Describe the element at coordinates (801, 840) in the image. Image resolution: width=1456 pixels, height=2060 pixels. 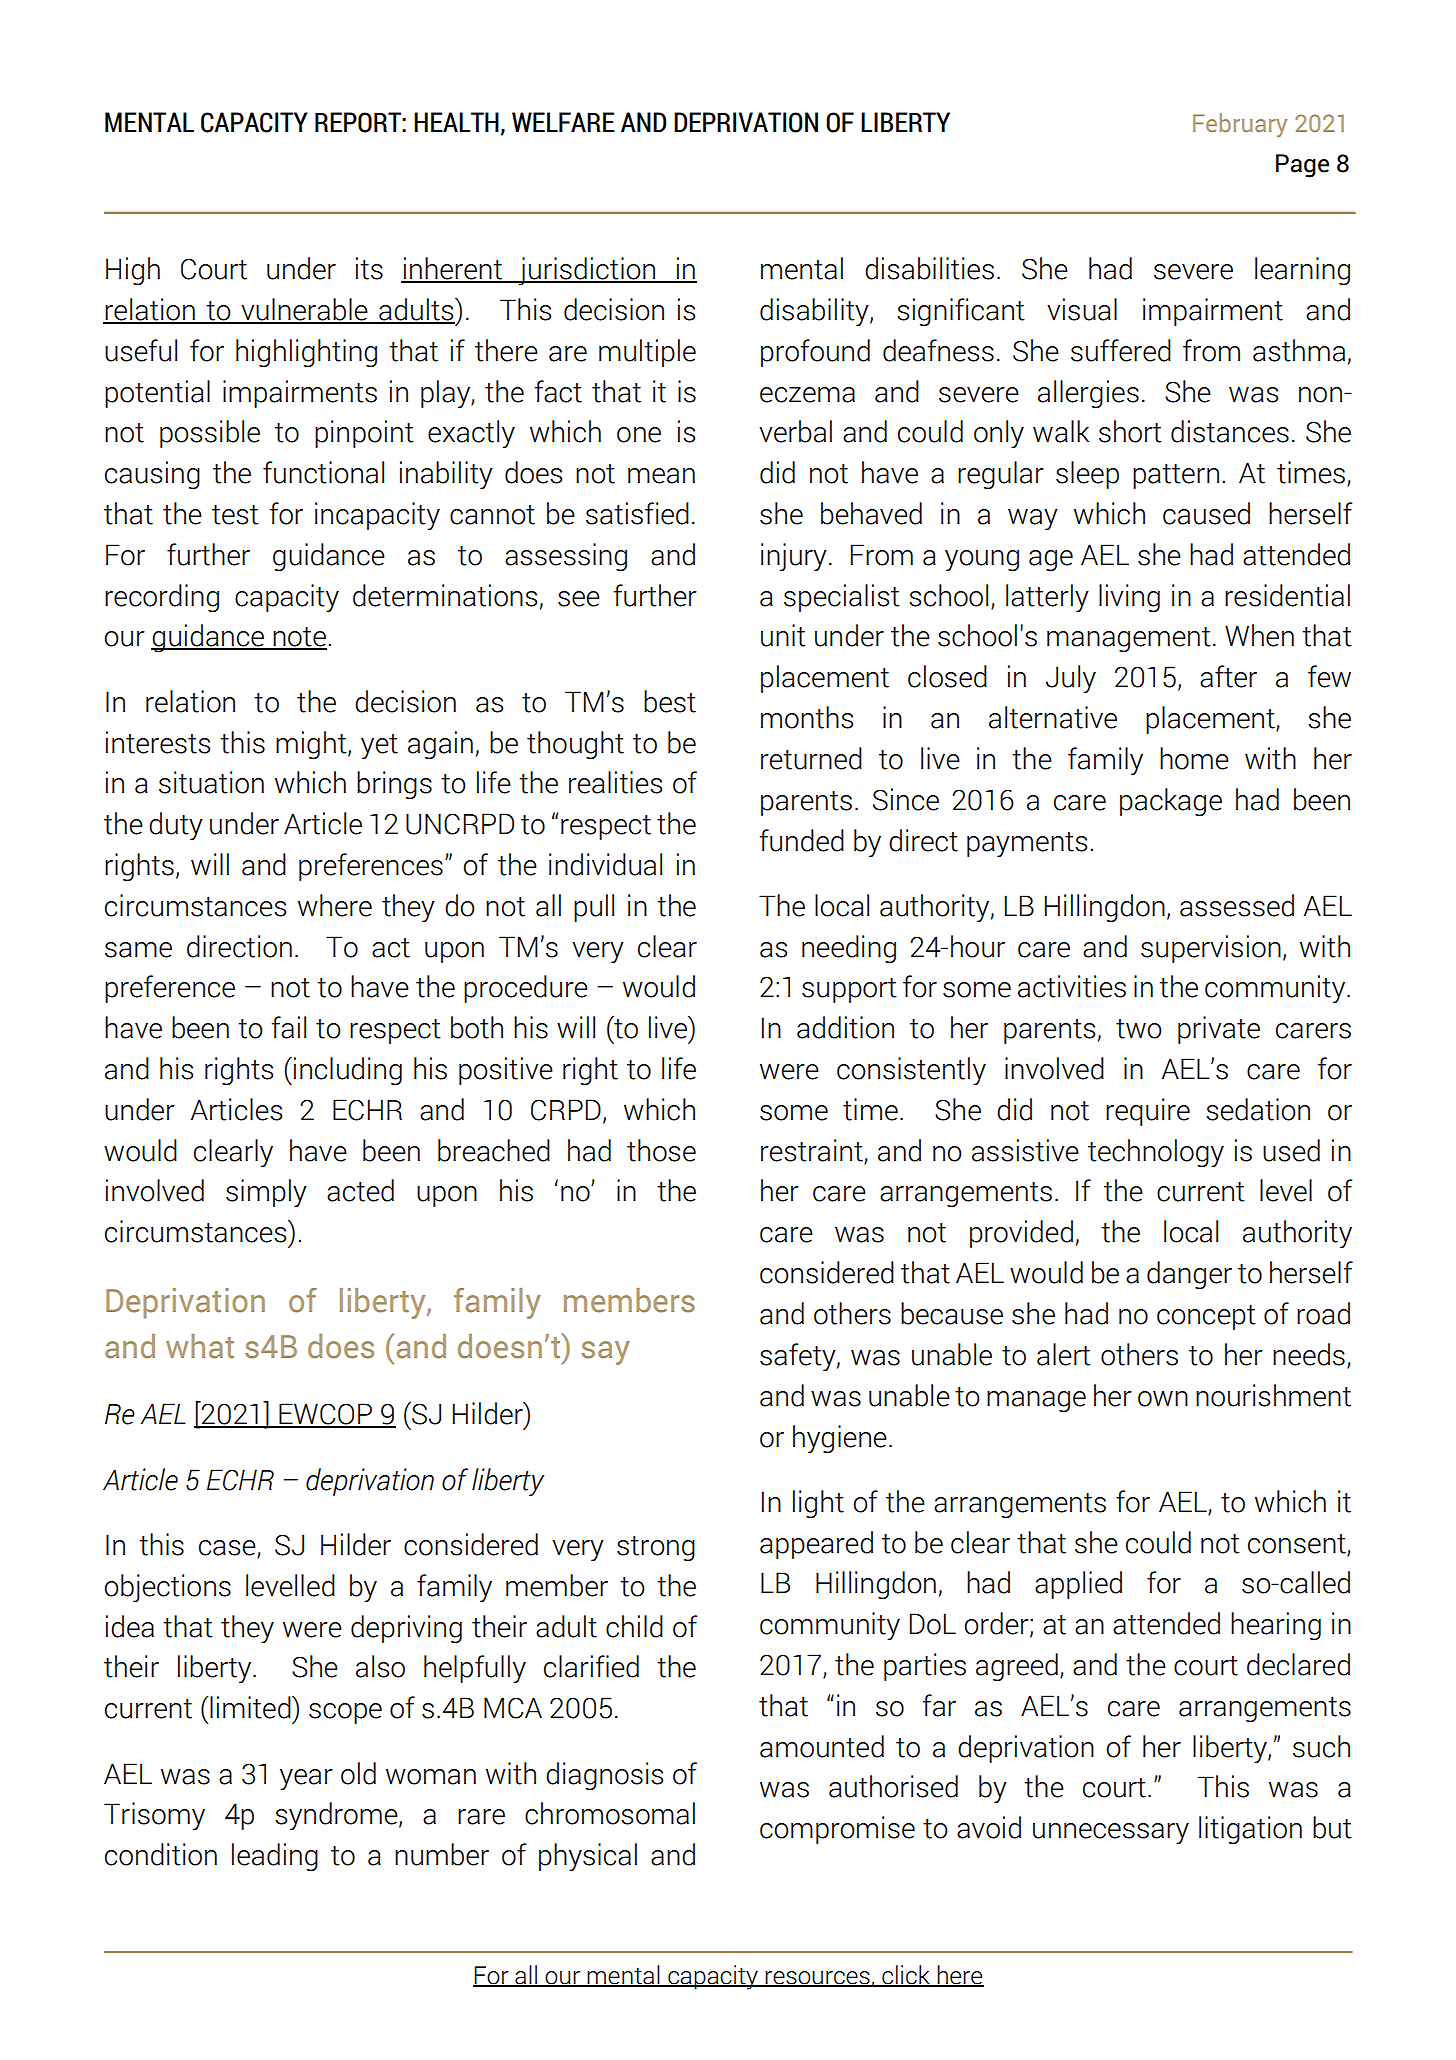
I see `funded` at that location.
